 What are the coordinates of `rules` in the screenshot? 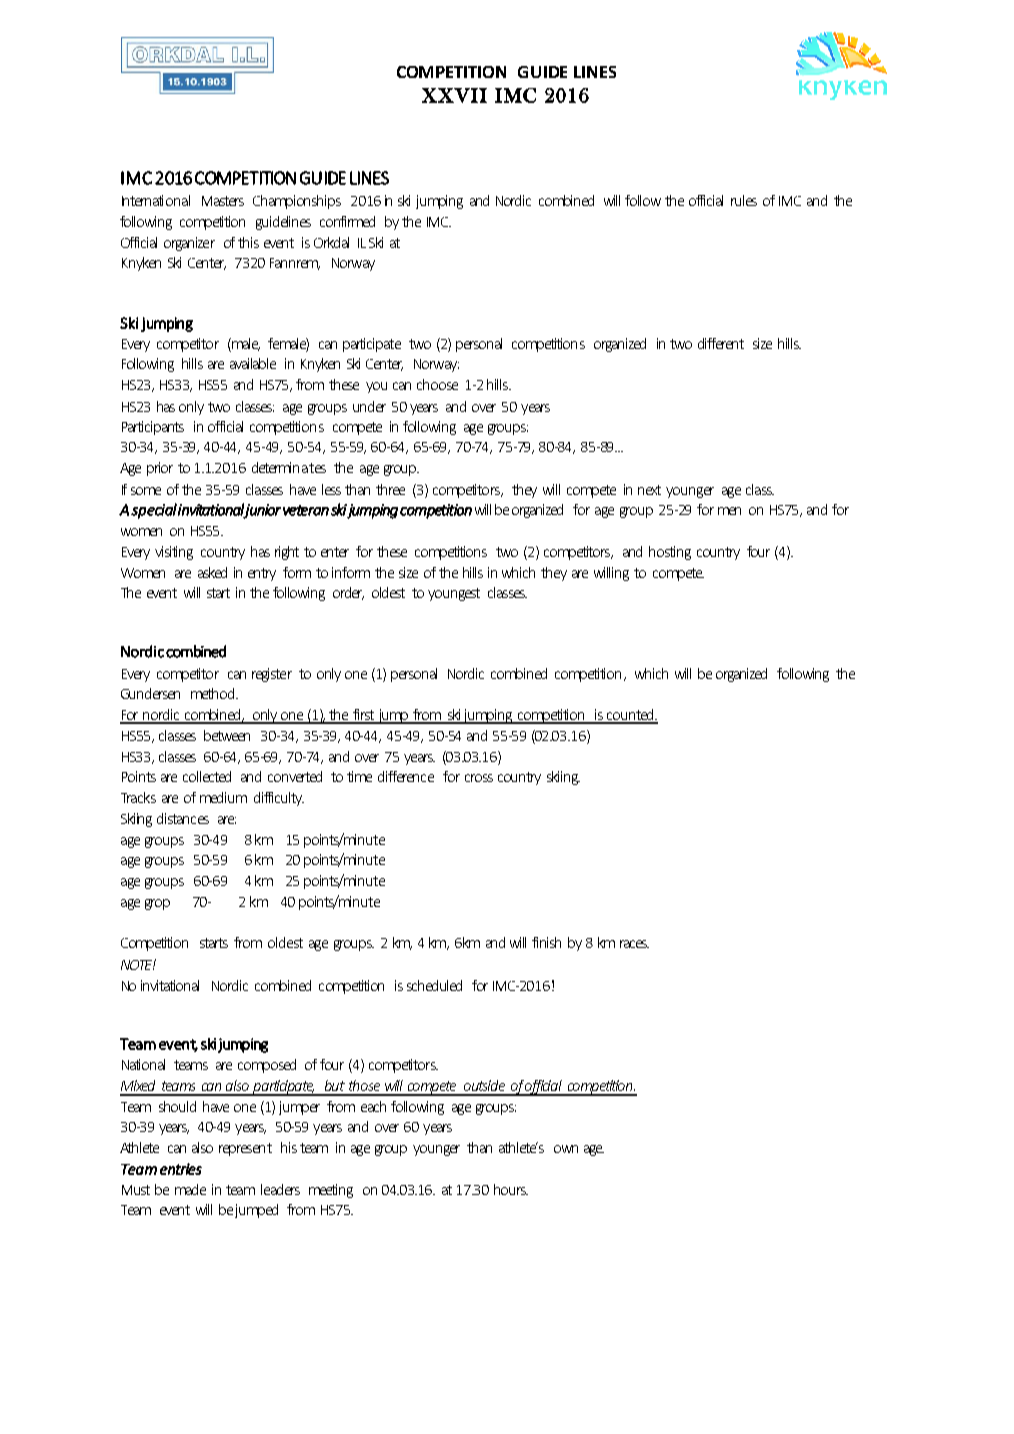 It's located at (744, 200).
